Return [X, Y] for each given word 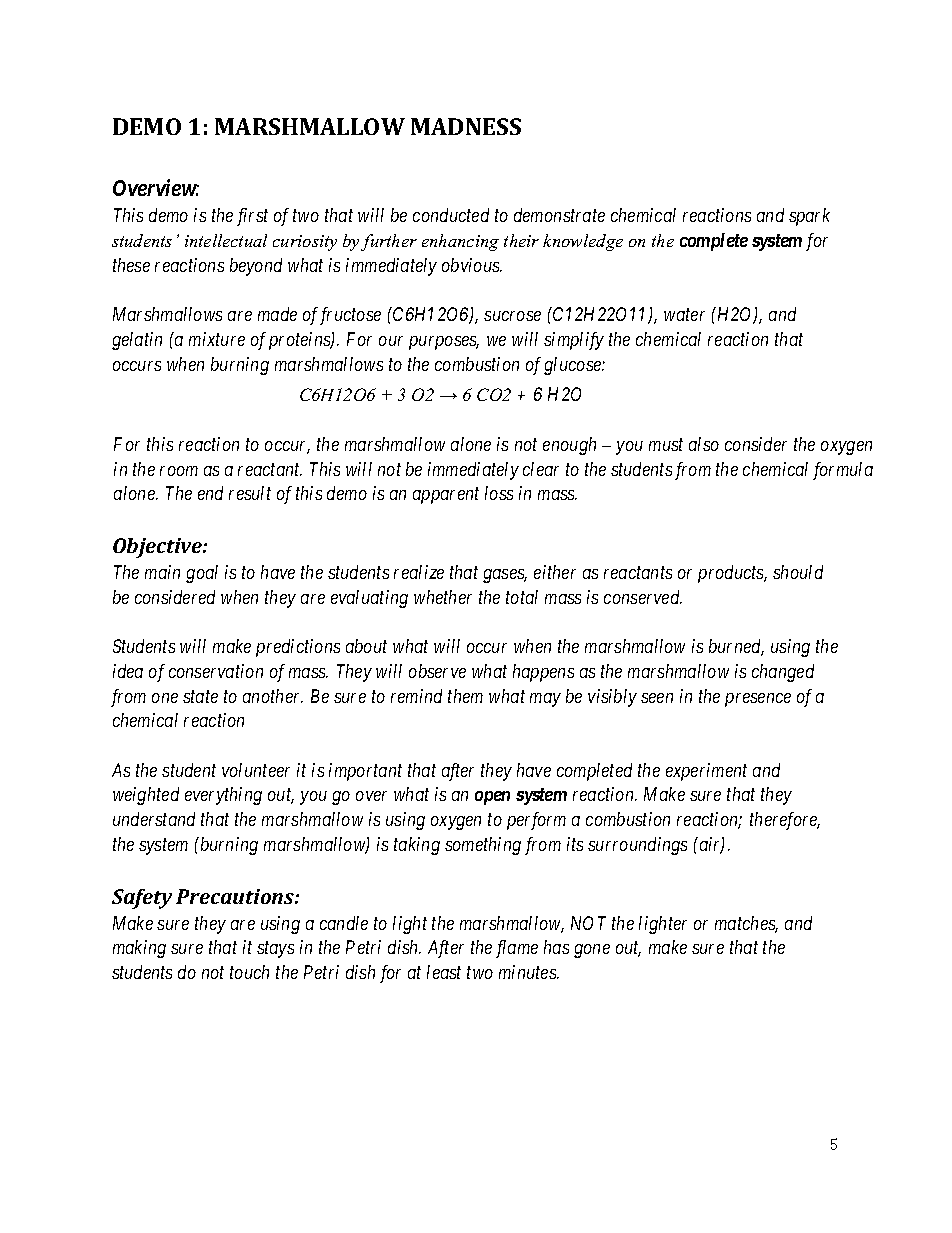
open [492, 798]
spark [809, 217]
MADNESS [466, 126]
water [684, 315]
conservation [216, 671]
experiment [706, 772]
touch [249, 972]
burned [736, 647]
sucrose [512, 316]
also [704, 444]
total [522, 597]
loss [499, 493]
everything [223, 796]
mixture [217, 339]
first [252, 217]
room [179, 471]
